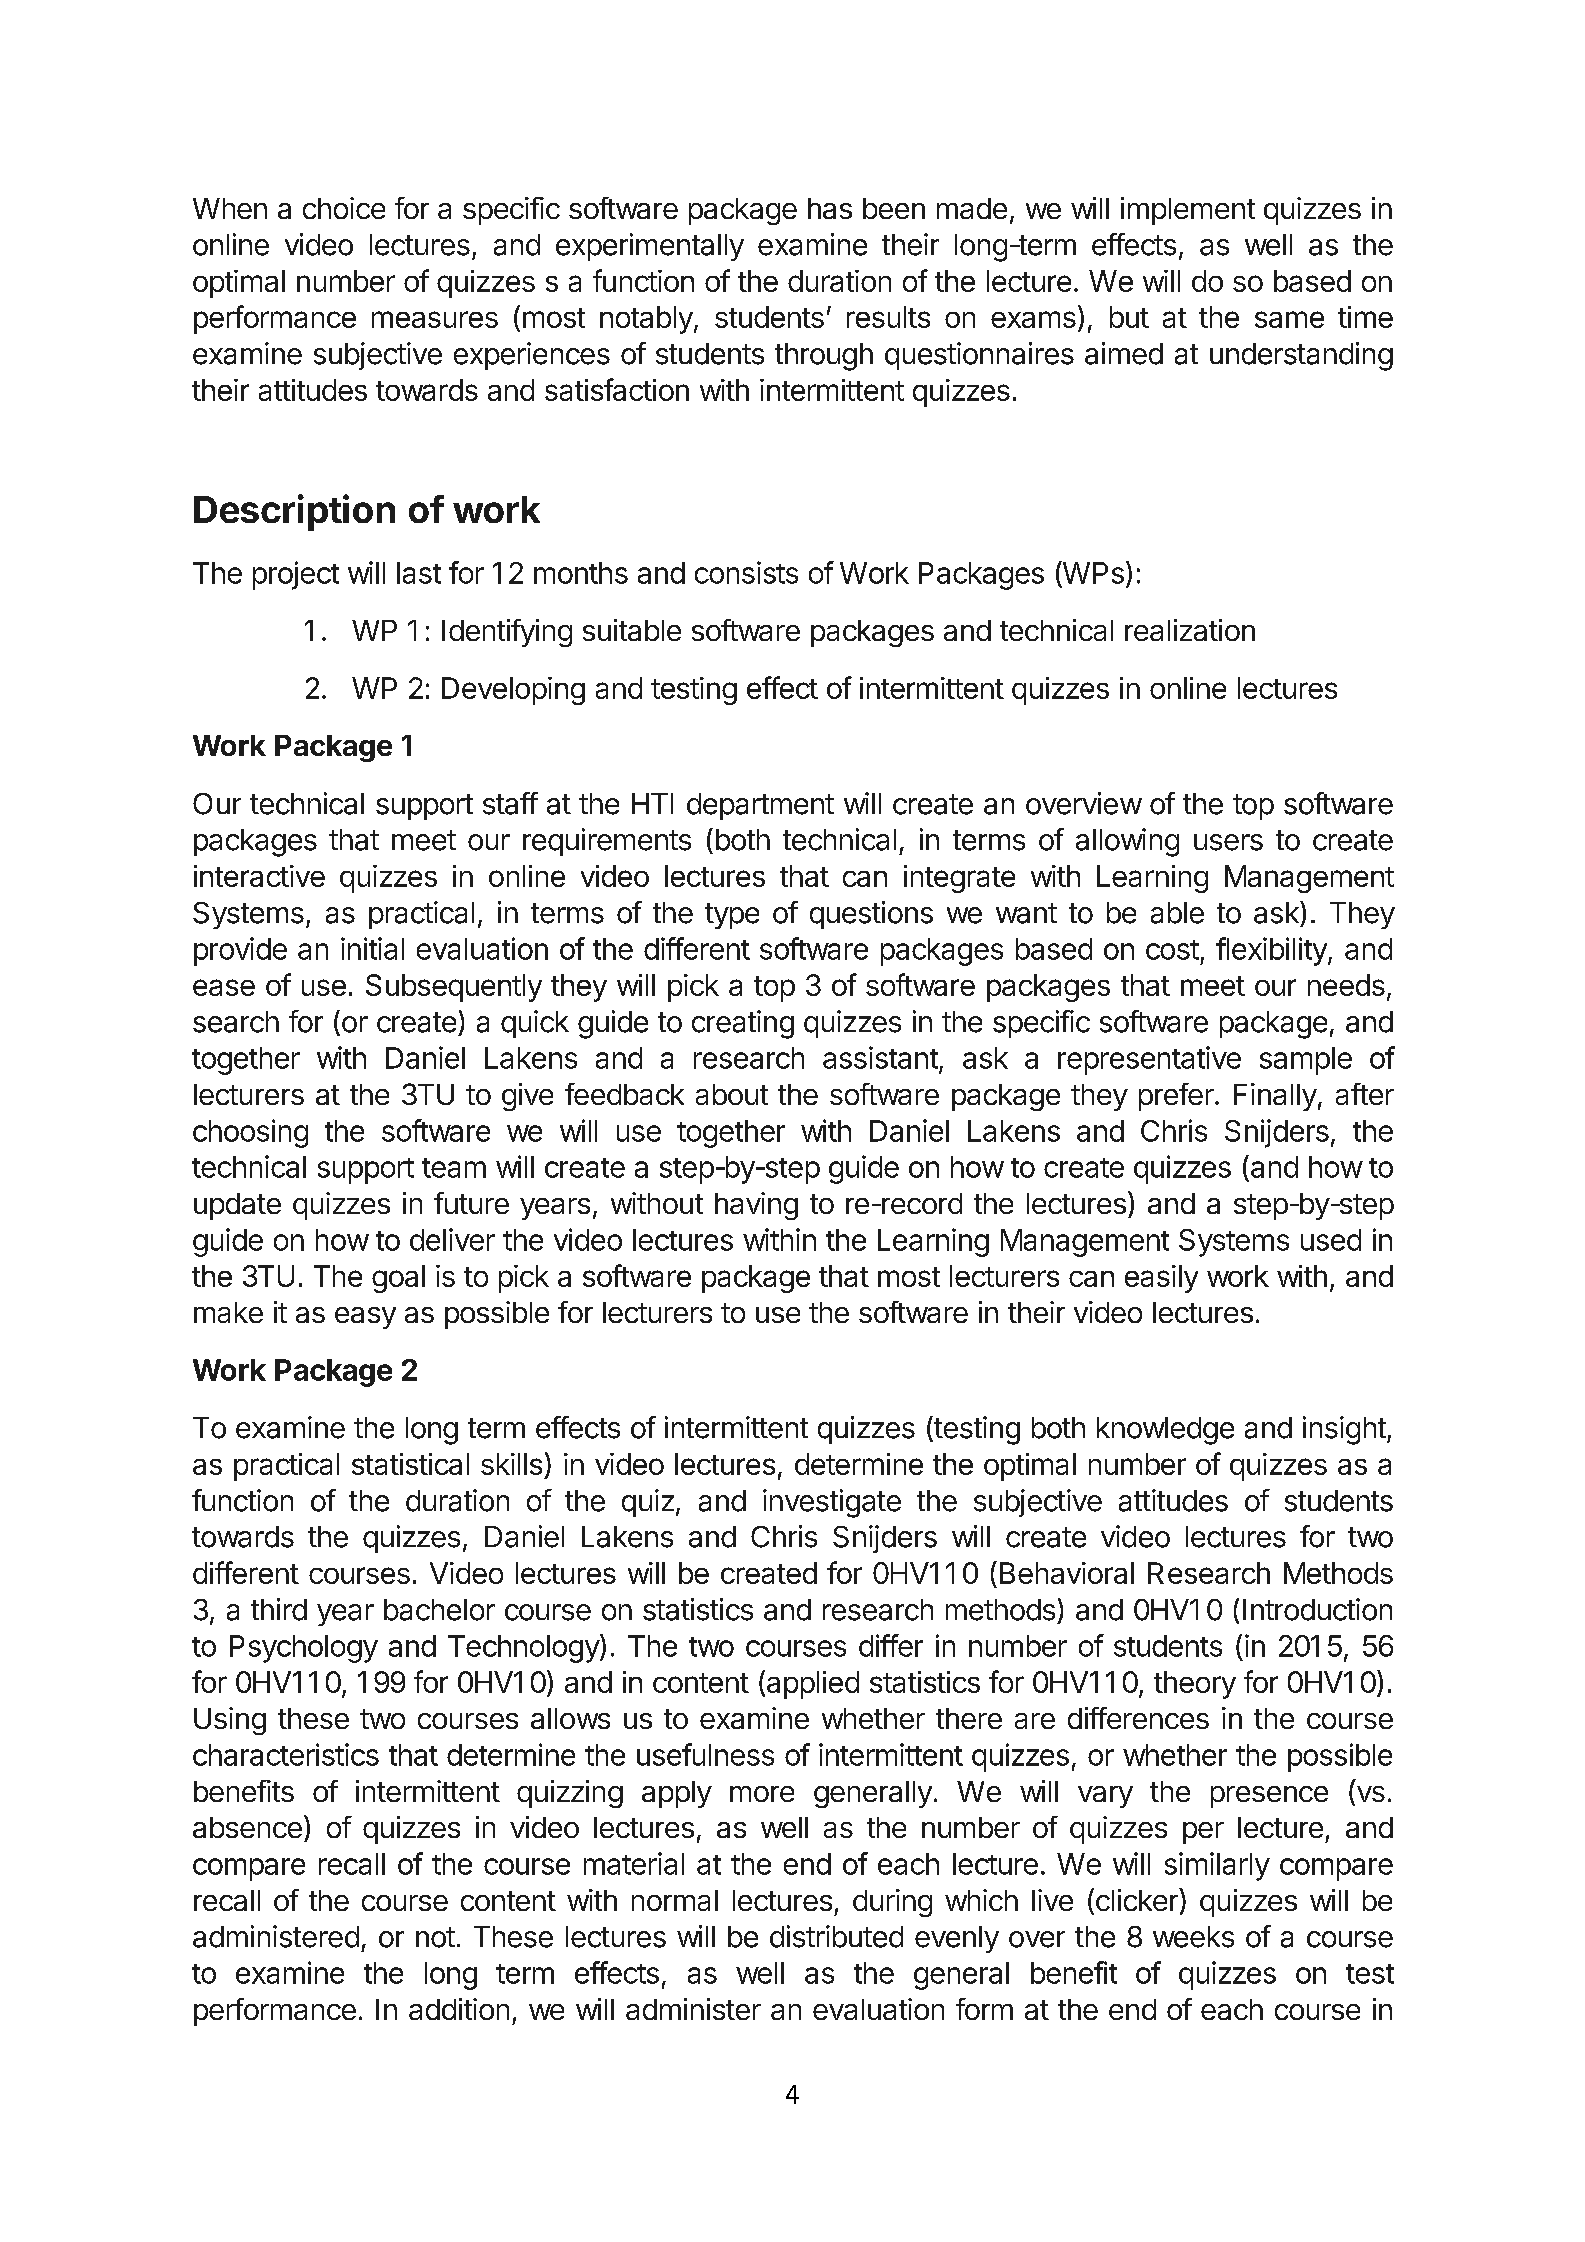 Image resolution: width=1585 pixels, height=2242 pixels. Describe the element at coordinates (760, 806) in the document. I see `department` at that location.
